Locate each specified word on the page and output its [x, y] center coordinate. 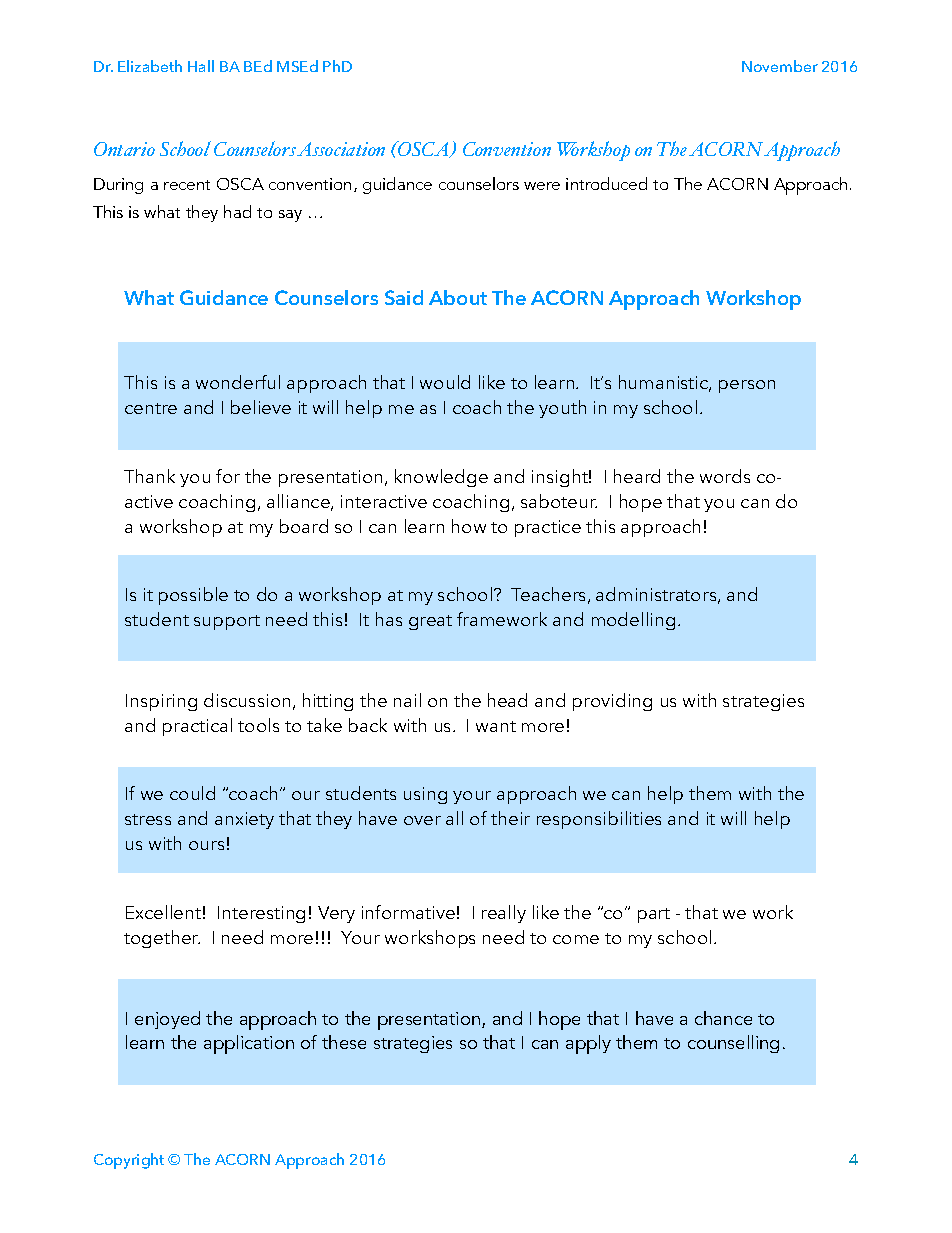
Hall [201, 66]
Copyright [129, 1161]
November [780, 66]
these [344, 1042]
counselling [733, 1044]
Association [341, 149]
